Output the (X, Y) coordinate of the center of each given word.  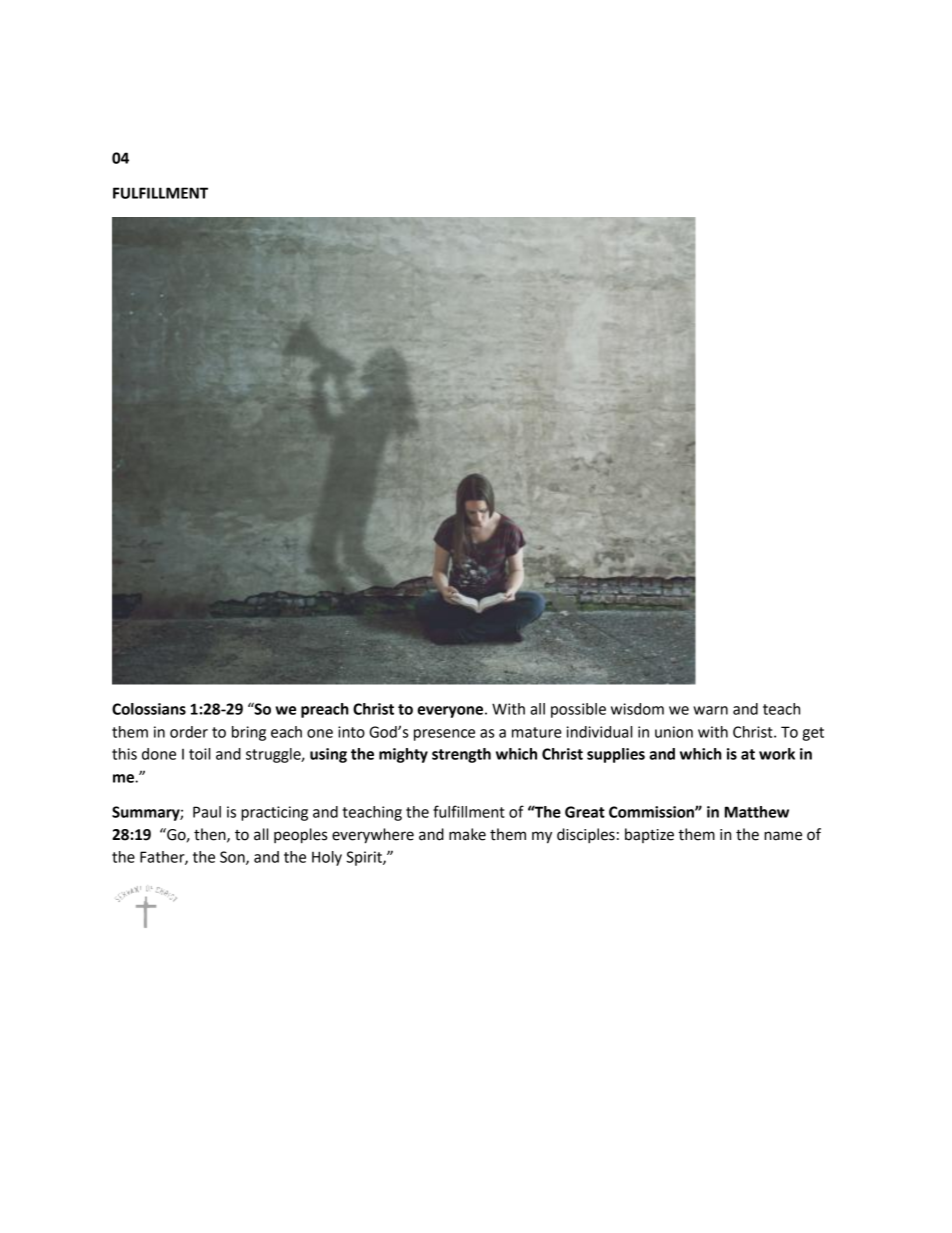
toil (199, 754)
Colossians (149, 709)
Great (585, 812)
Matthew (757, 812)
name (783, 836)
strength (461, 755)
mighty (403, 755)
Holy (327, 858)
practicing (274, 813)
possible (578, 710)
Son (233, 858)
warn (710, 710)
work (777, 754)
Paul (207, 812)
